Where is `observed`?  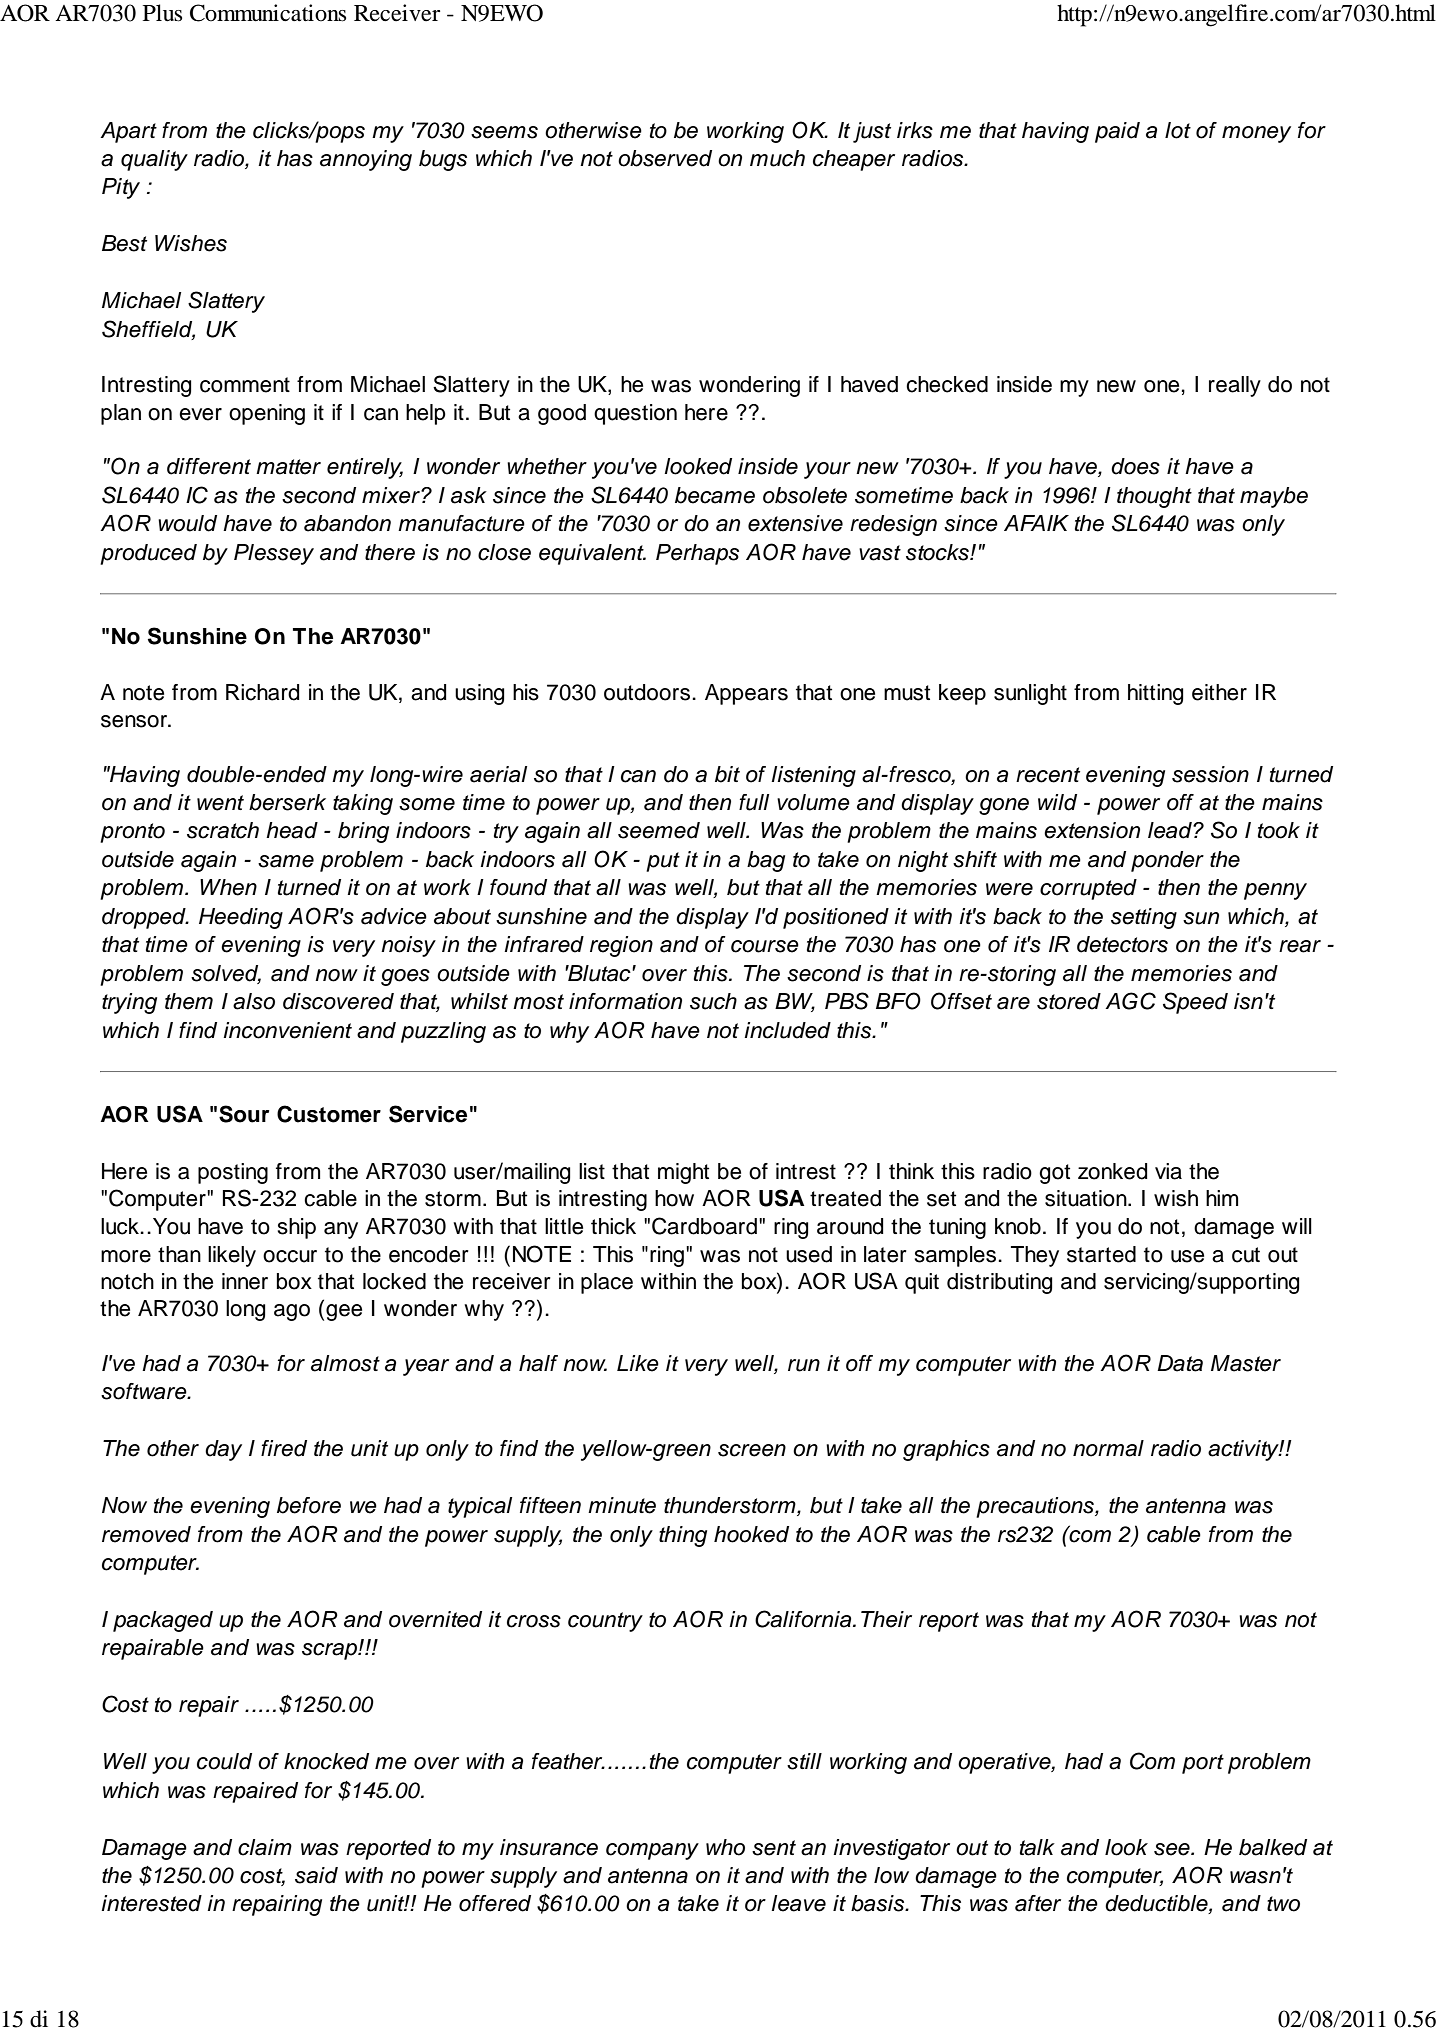
observed is located at coordinates (665, 158).
